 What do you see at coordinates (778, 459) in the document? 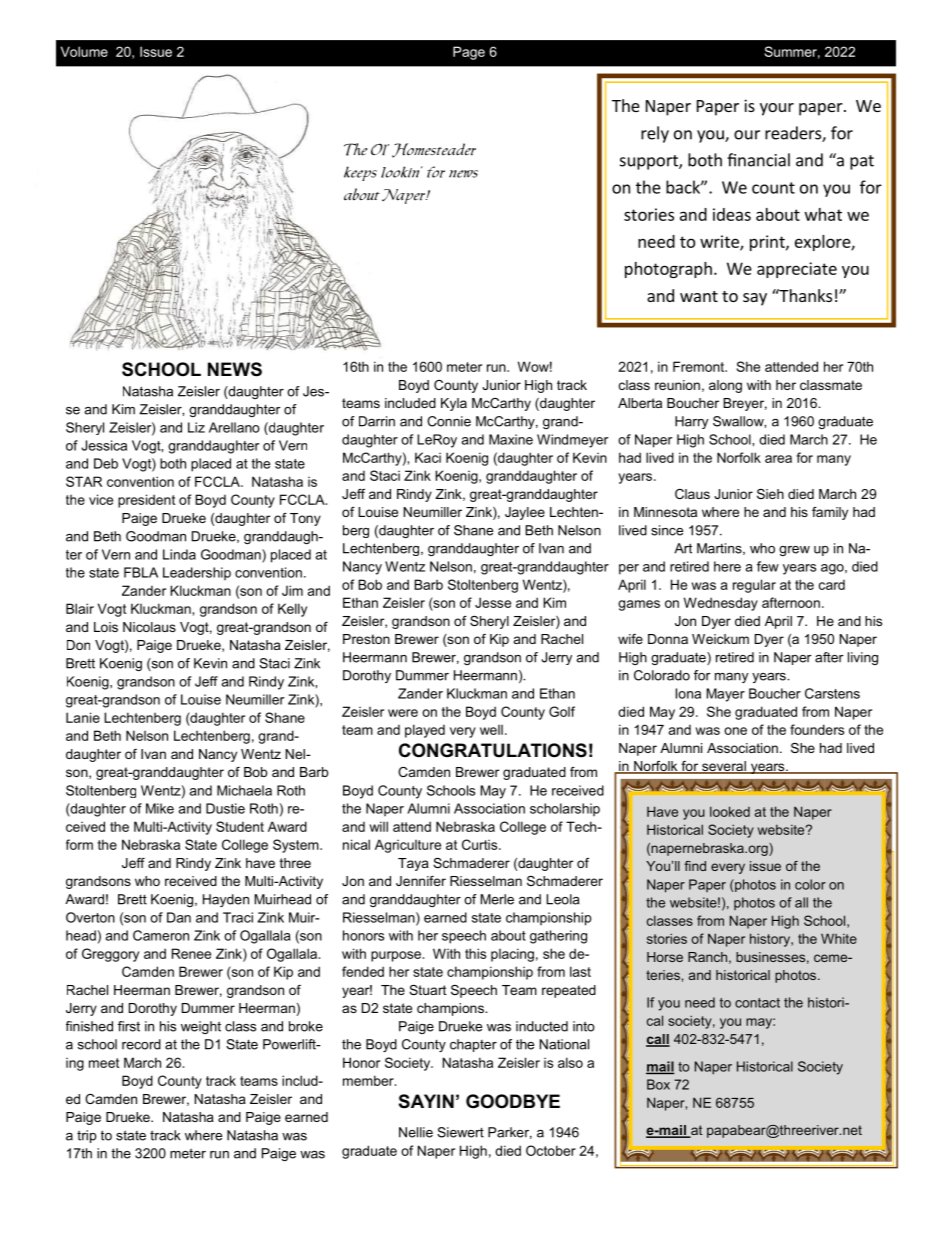
I see `area` at bounding box center [778, 459].
